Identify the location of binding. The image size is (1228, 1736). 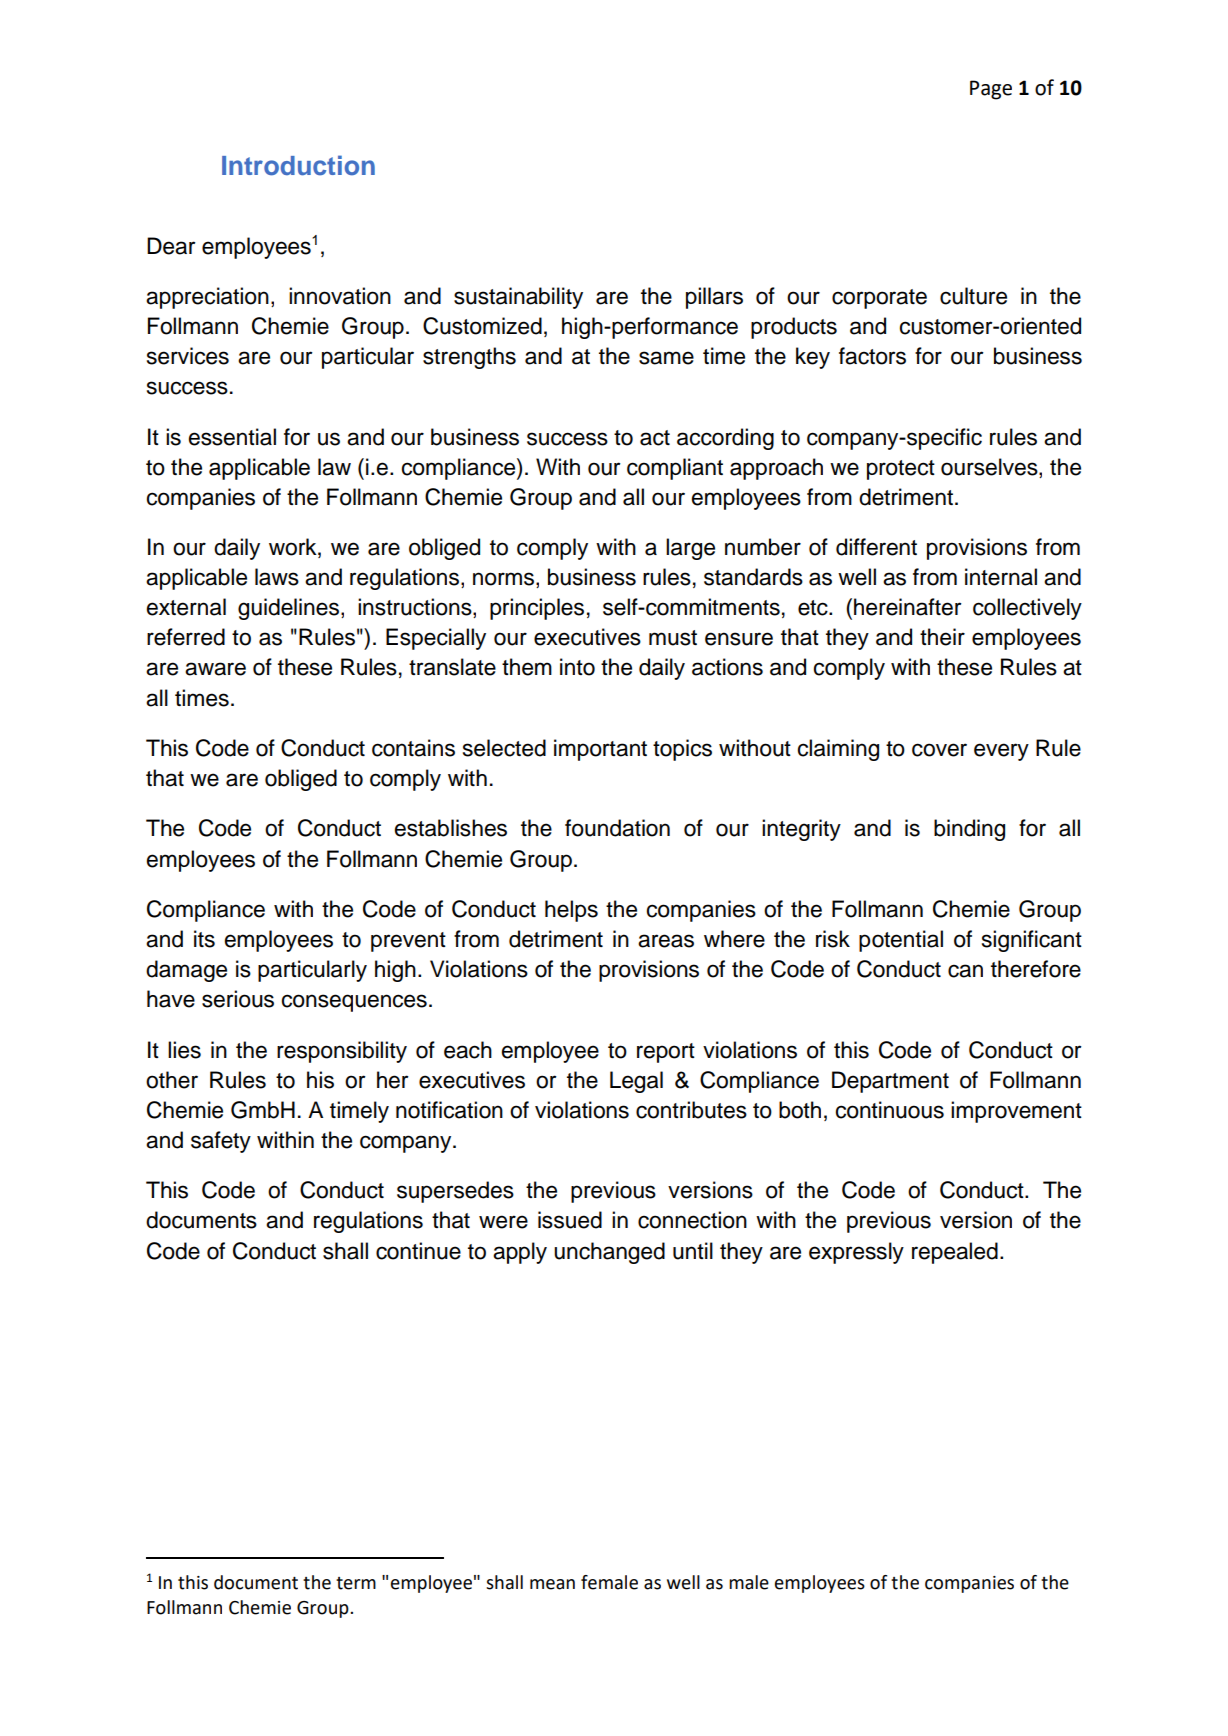
(969, 830).
